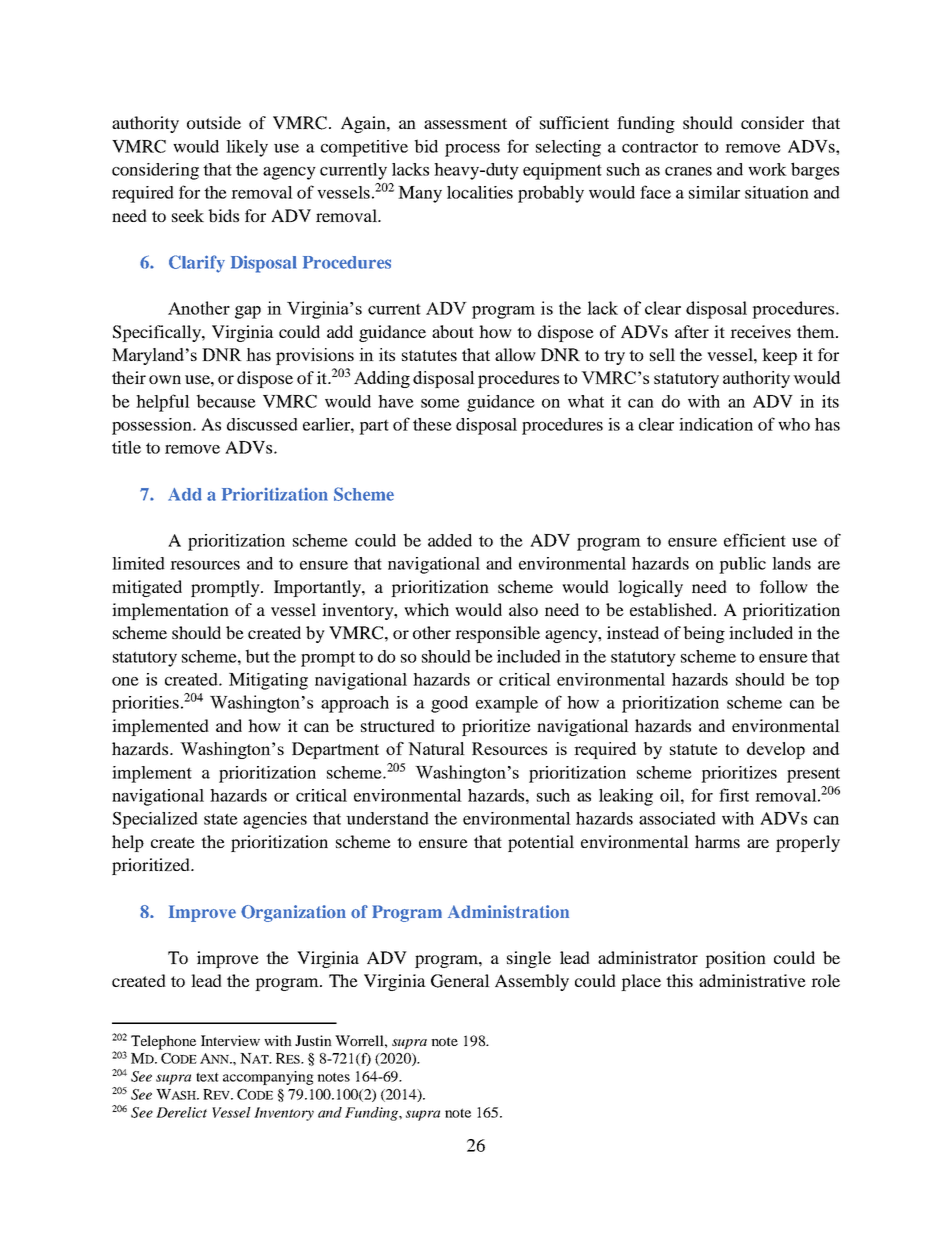 The height and width of the screenshot is (1233, 952). What do you see at coordinates (460, 981) in the screenshot?
I see `General` at bounding box center [460, 981].
